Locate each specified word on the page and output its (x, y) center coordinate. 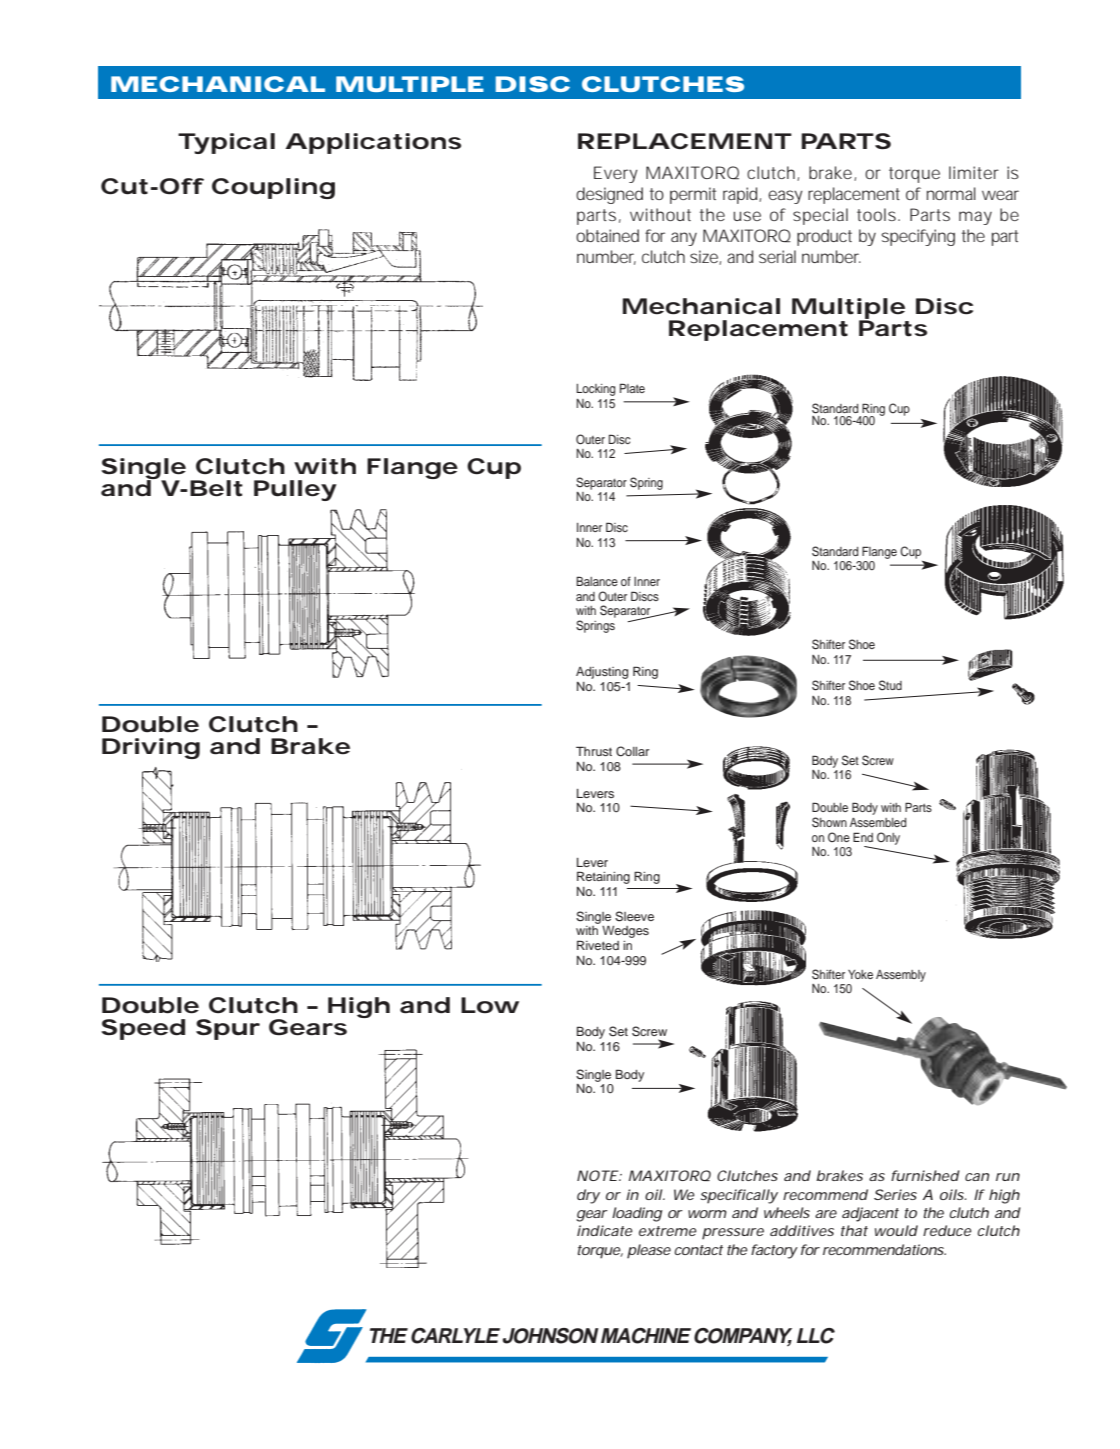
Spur (228, 1029)
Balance (597, 581)
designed (609, 195)
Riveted (598, 945)
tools (878, 214)
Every (616, 174)
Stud (890, 685)
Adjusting (602, 673)
